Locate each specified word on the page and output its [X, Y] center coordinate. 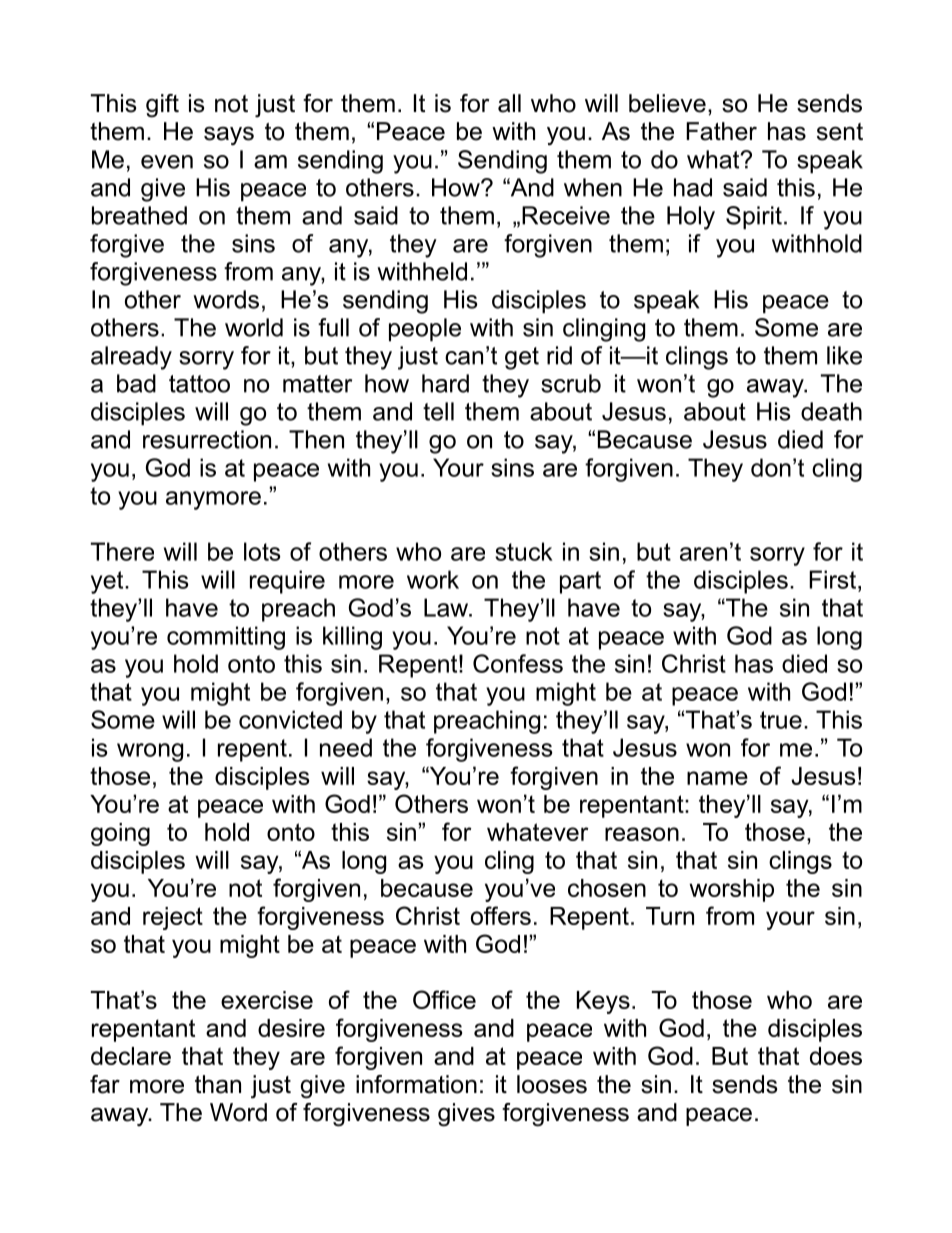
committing [226, 638]
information [416, 1084]
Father [721, 131]
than [218, 1084]
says [229, 136]
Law [447, 607]
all [509, 103]
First [832, 579]
